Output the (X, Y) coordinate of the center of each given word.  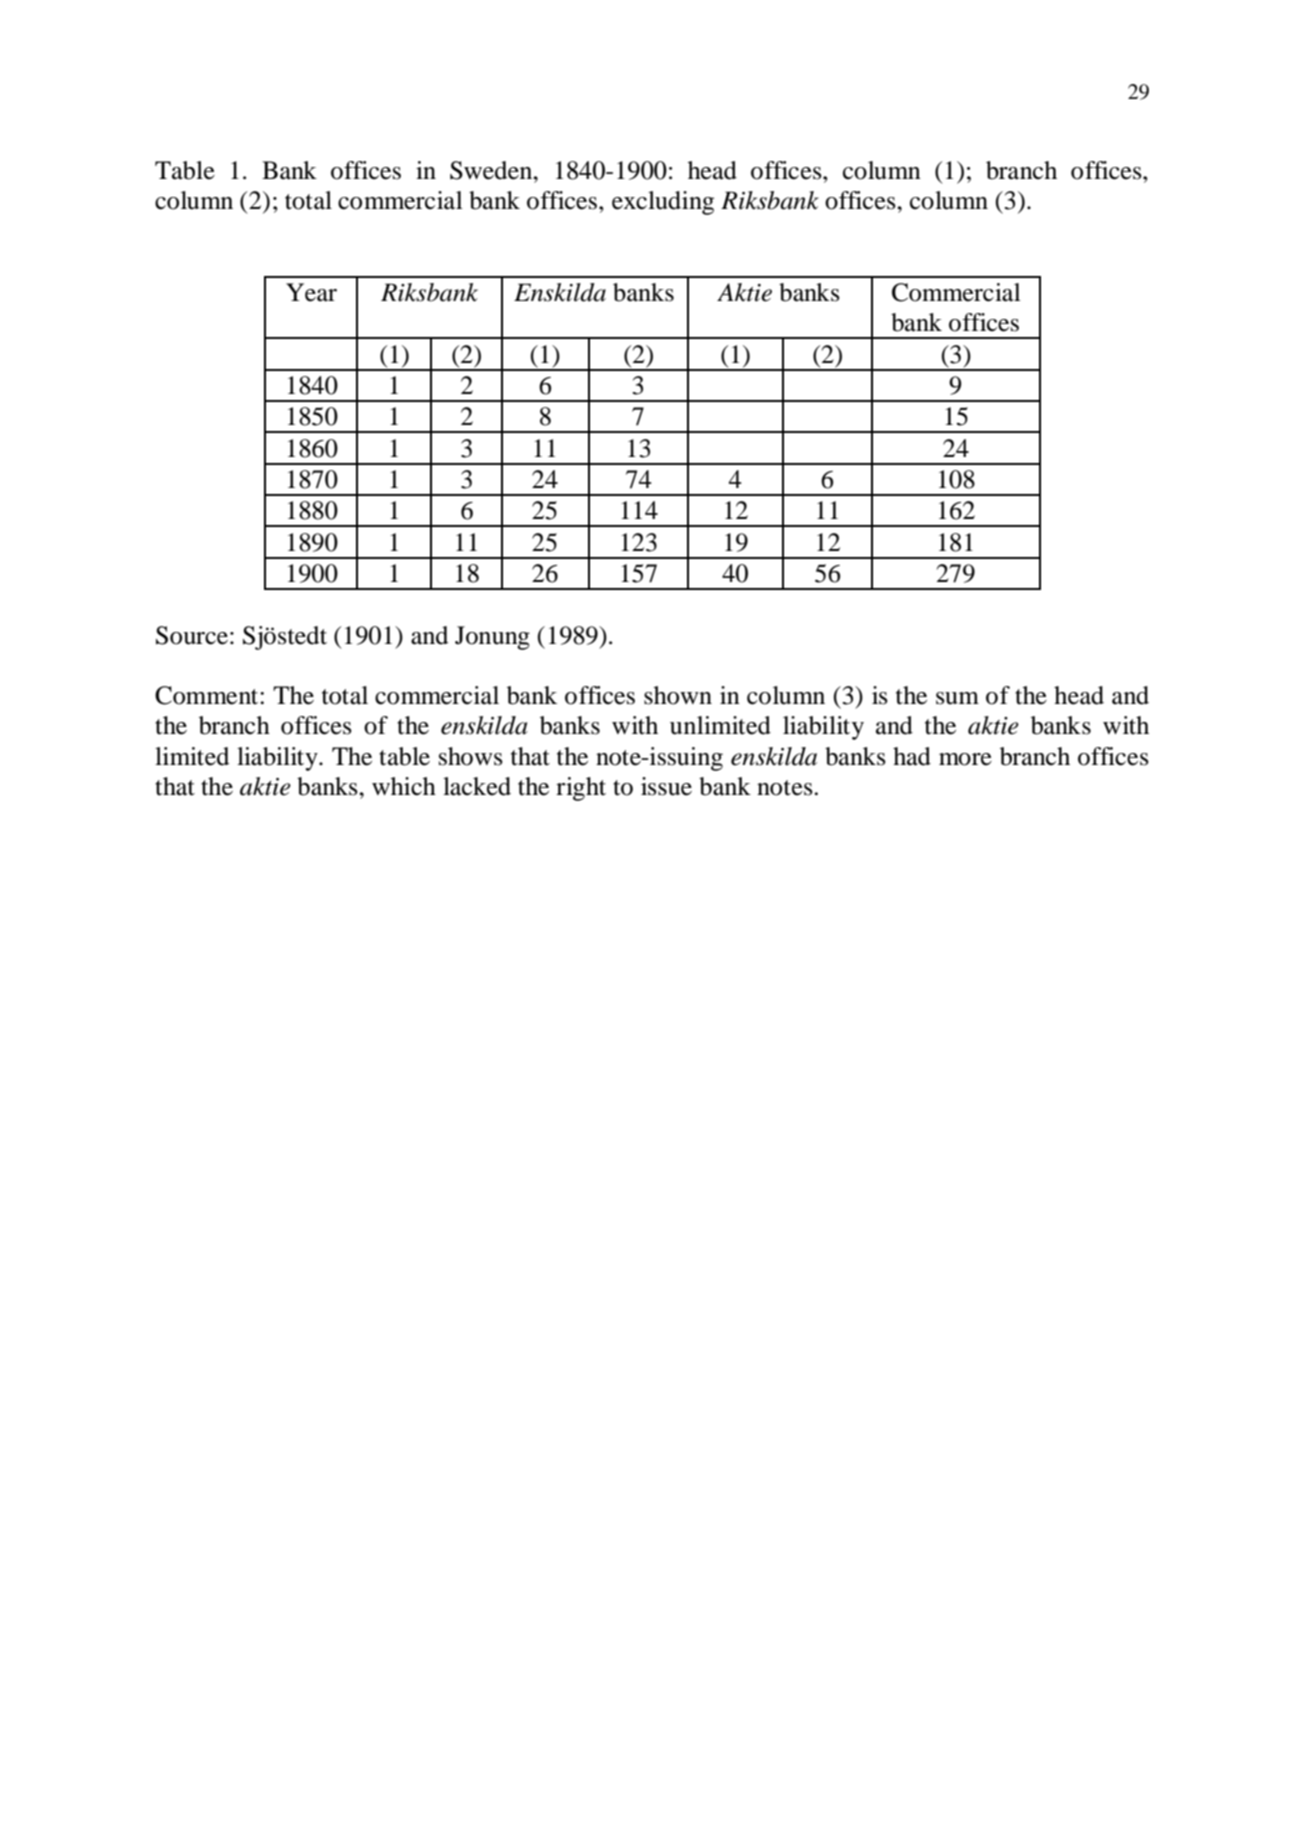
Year (311, 292)
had (912, 756)
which (404, 786)
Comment (208, 695)
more (965, 759)
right (581, 789)
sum (957, 698)
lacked (477, 786)
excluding (663, 203)
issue (666, 786)
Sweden (492, 170)
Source (192, 635)
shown (678, 695)
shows (471, 756)
